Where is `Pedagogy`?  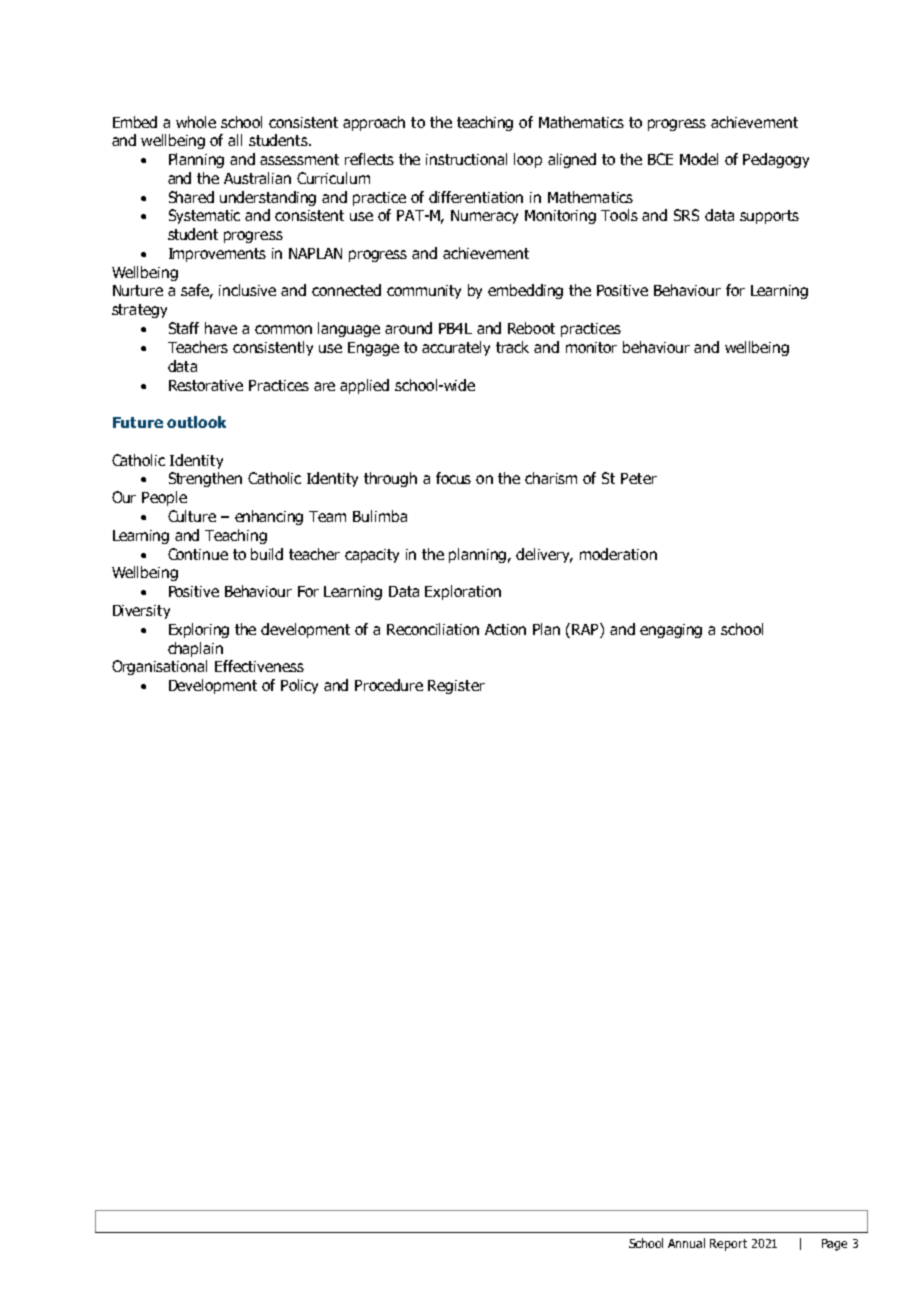 Pedagogy is located at coordinates (776, 160).
